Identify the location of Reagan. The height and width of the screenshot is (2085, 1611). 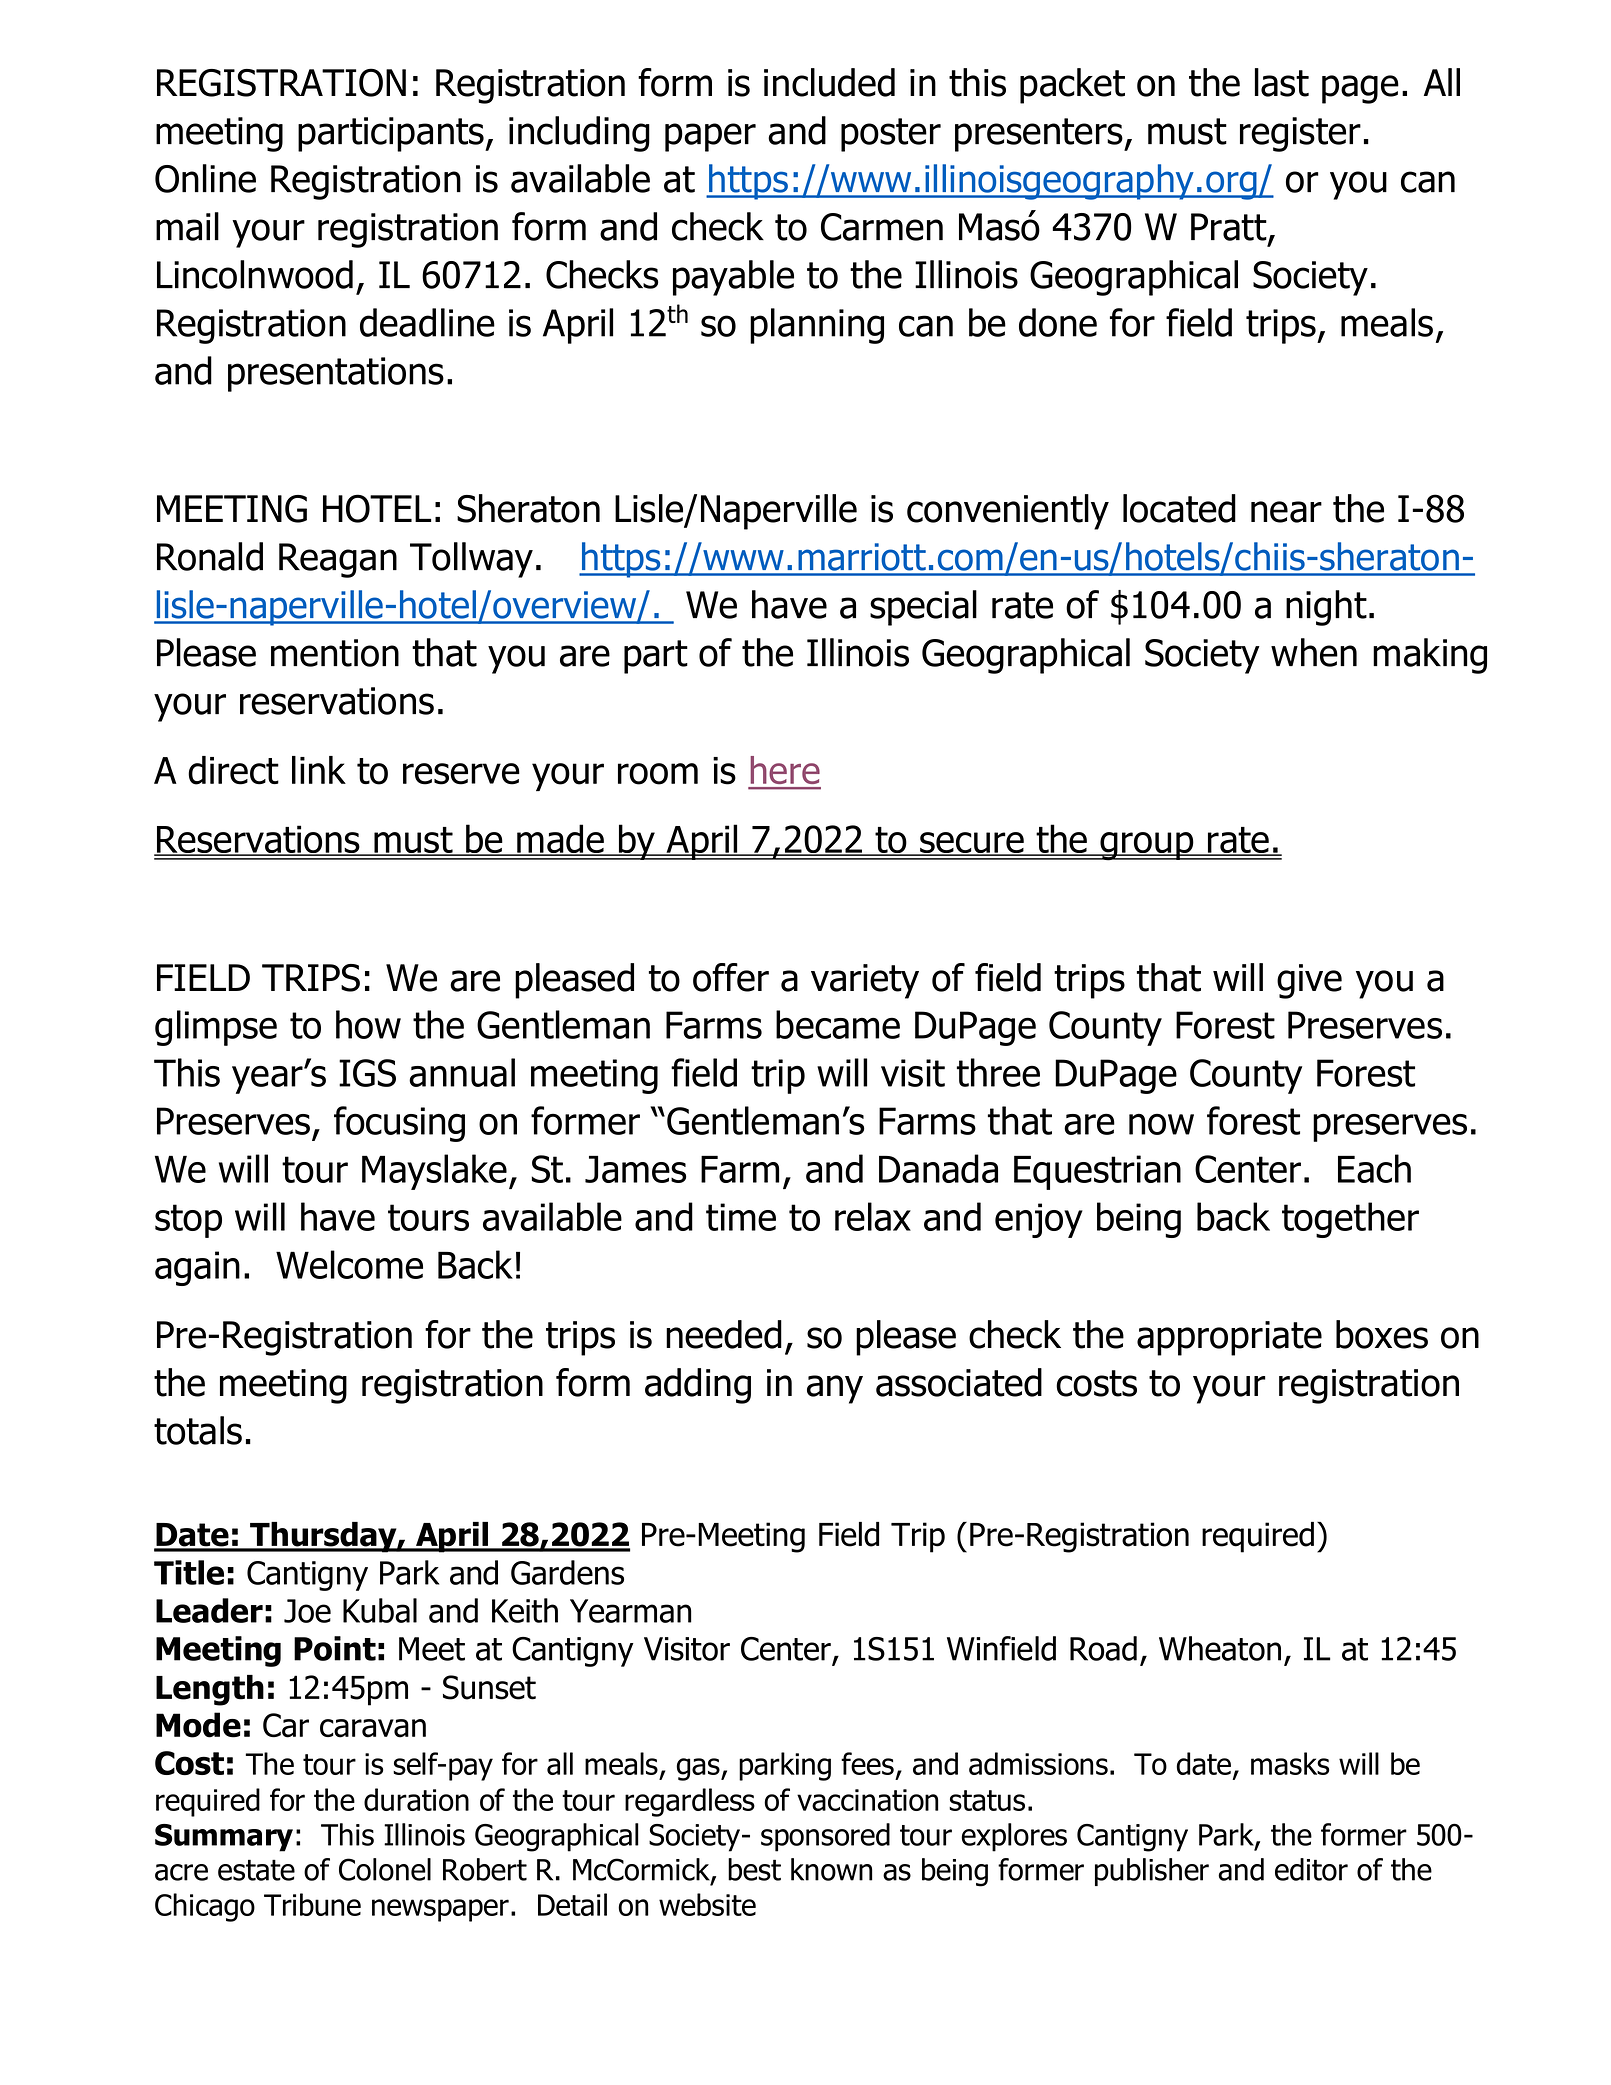
(338, 560).
